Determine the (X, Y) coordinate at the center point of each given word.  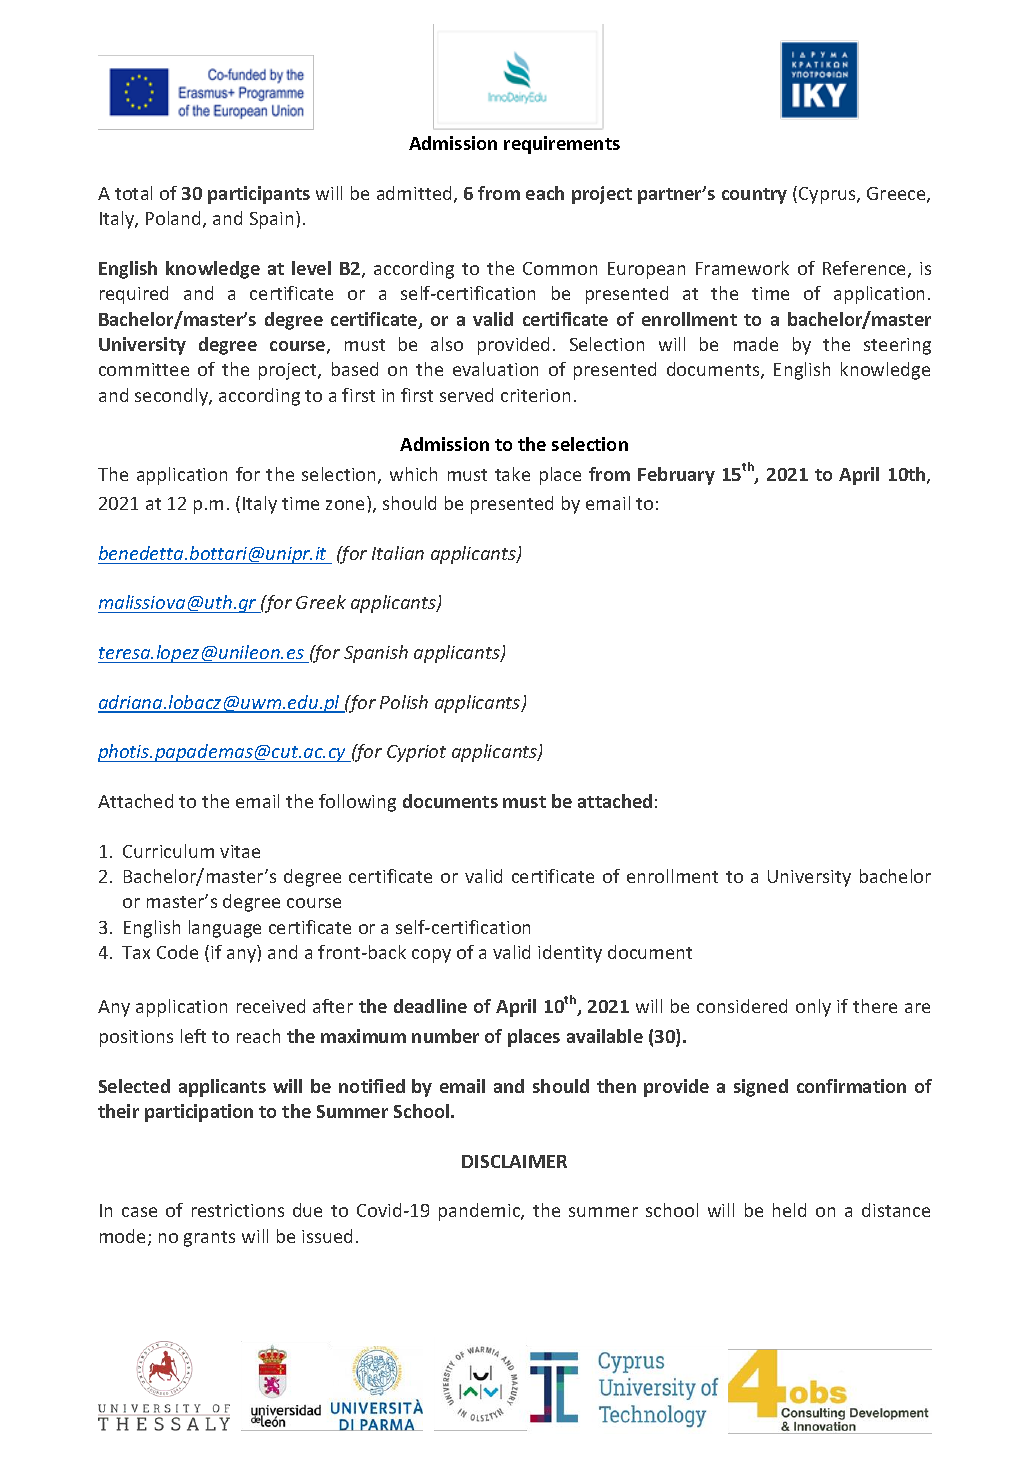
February (676, 476)
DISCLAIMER (514, 1161)
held (789, 1210)
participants (259, 195)
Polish (404, 702)
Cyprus (828, 195)
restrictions (238, 1210)
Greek (321, 602)
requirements (562, 145)
